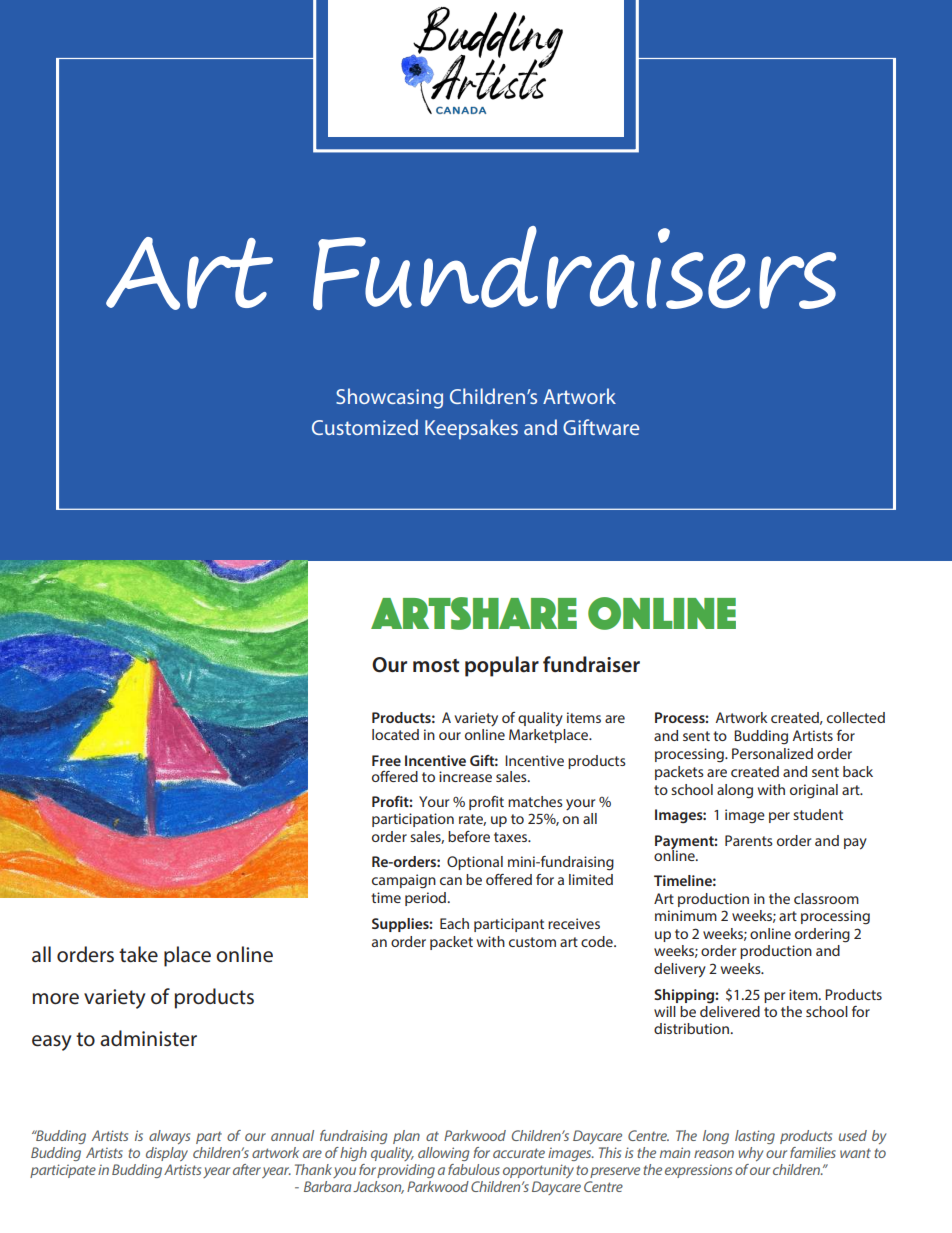 This document has height=1233, width=952. Describe the element at coordinates (386, 760) in the document. I see `Free` at that location.
